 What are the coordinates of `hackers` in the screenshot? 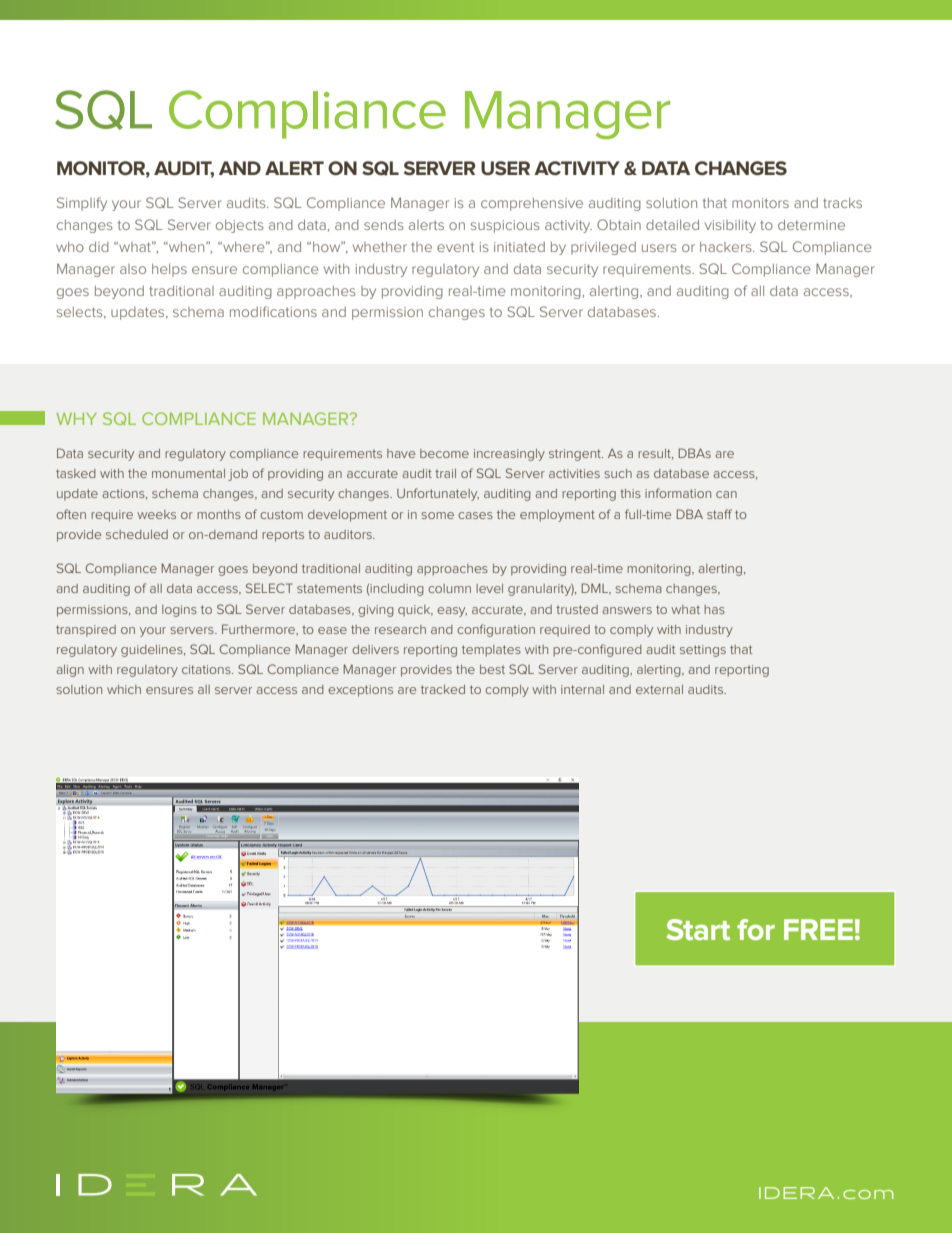 It's located at (727, 247).
